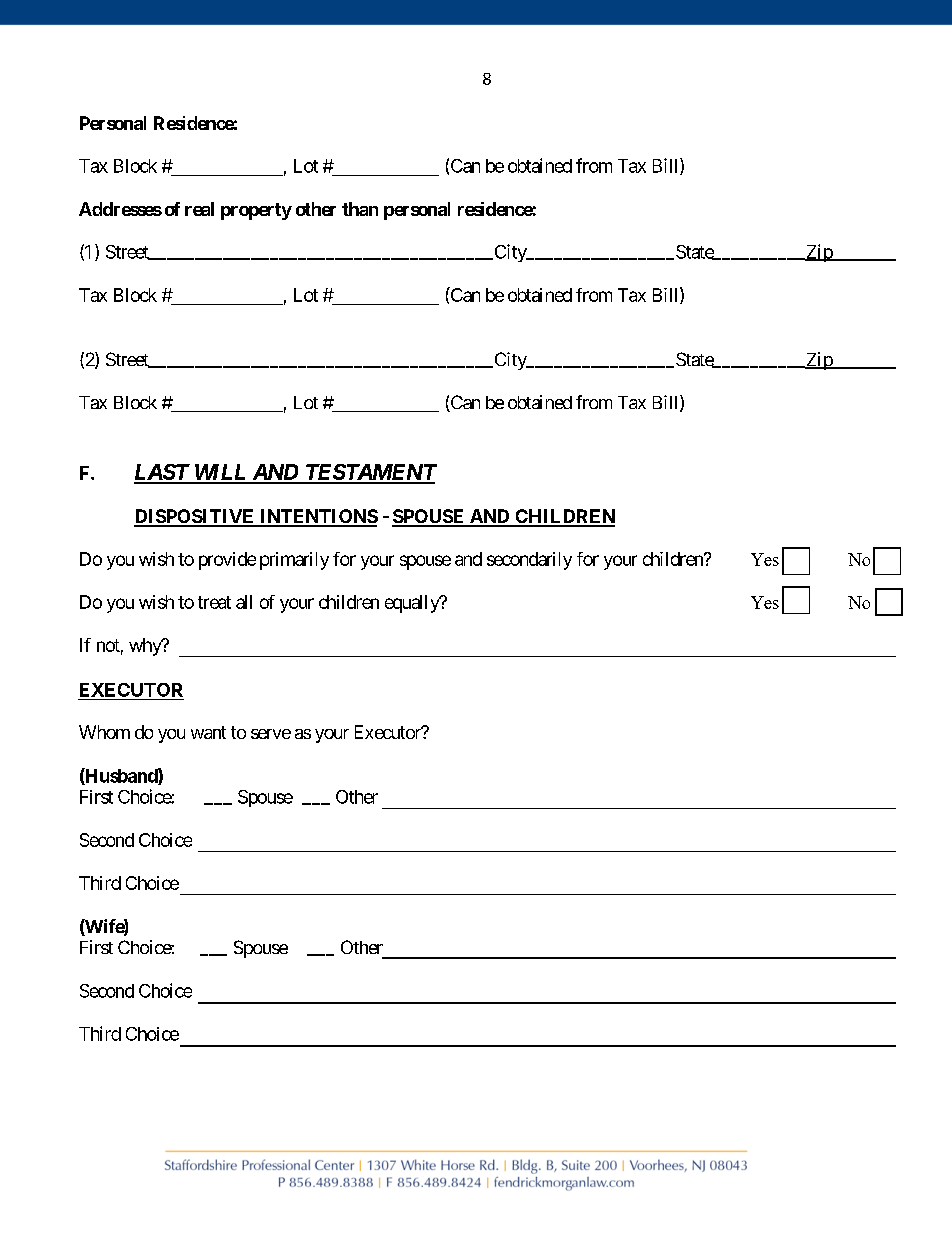  Describe the element at coordinates (199, 209) in the screenshot. I see `real` at that location.
